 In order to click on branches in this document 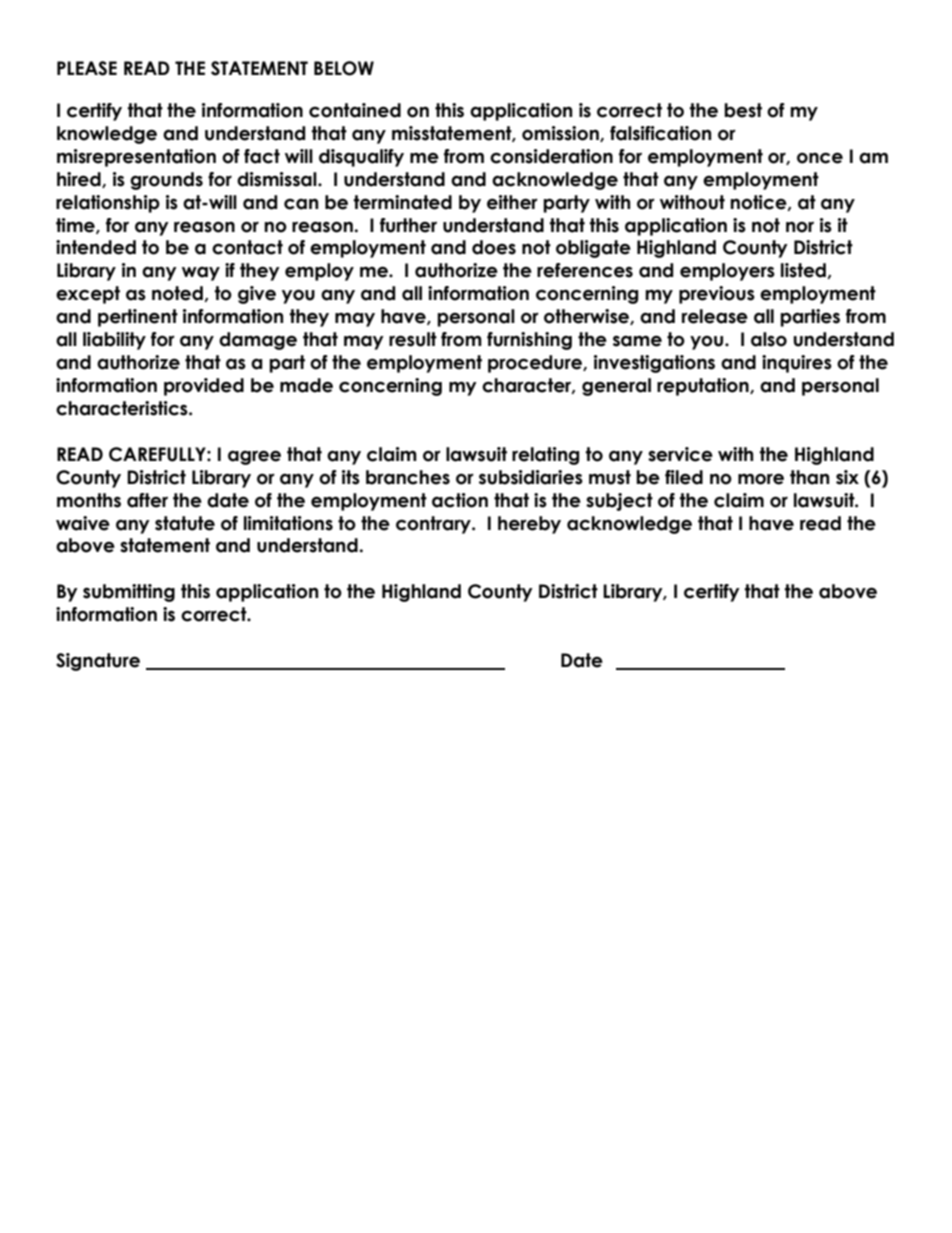, I will do `click(408, 477)`.
